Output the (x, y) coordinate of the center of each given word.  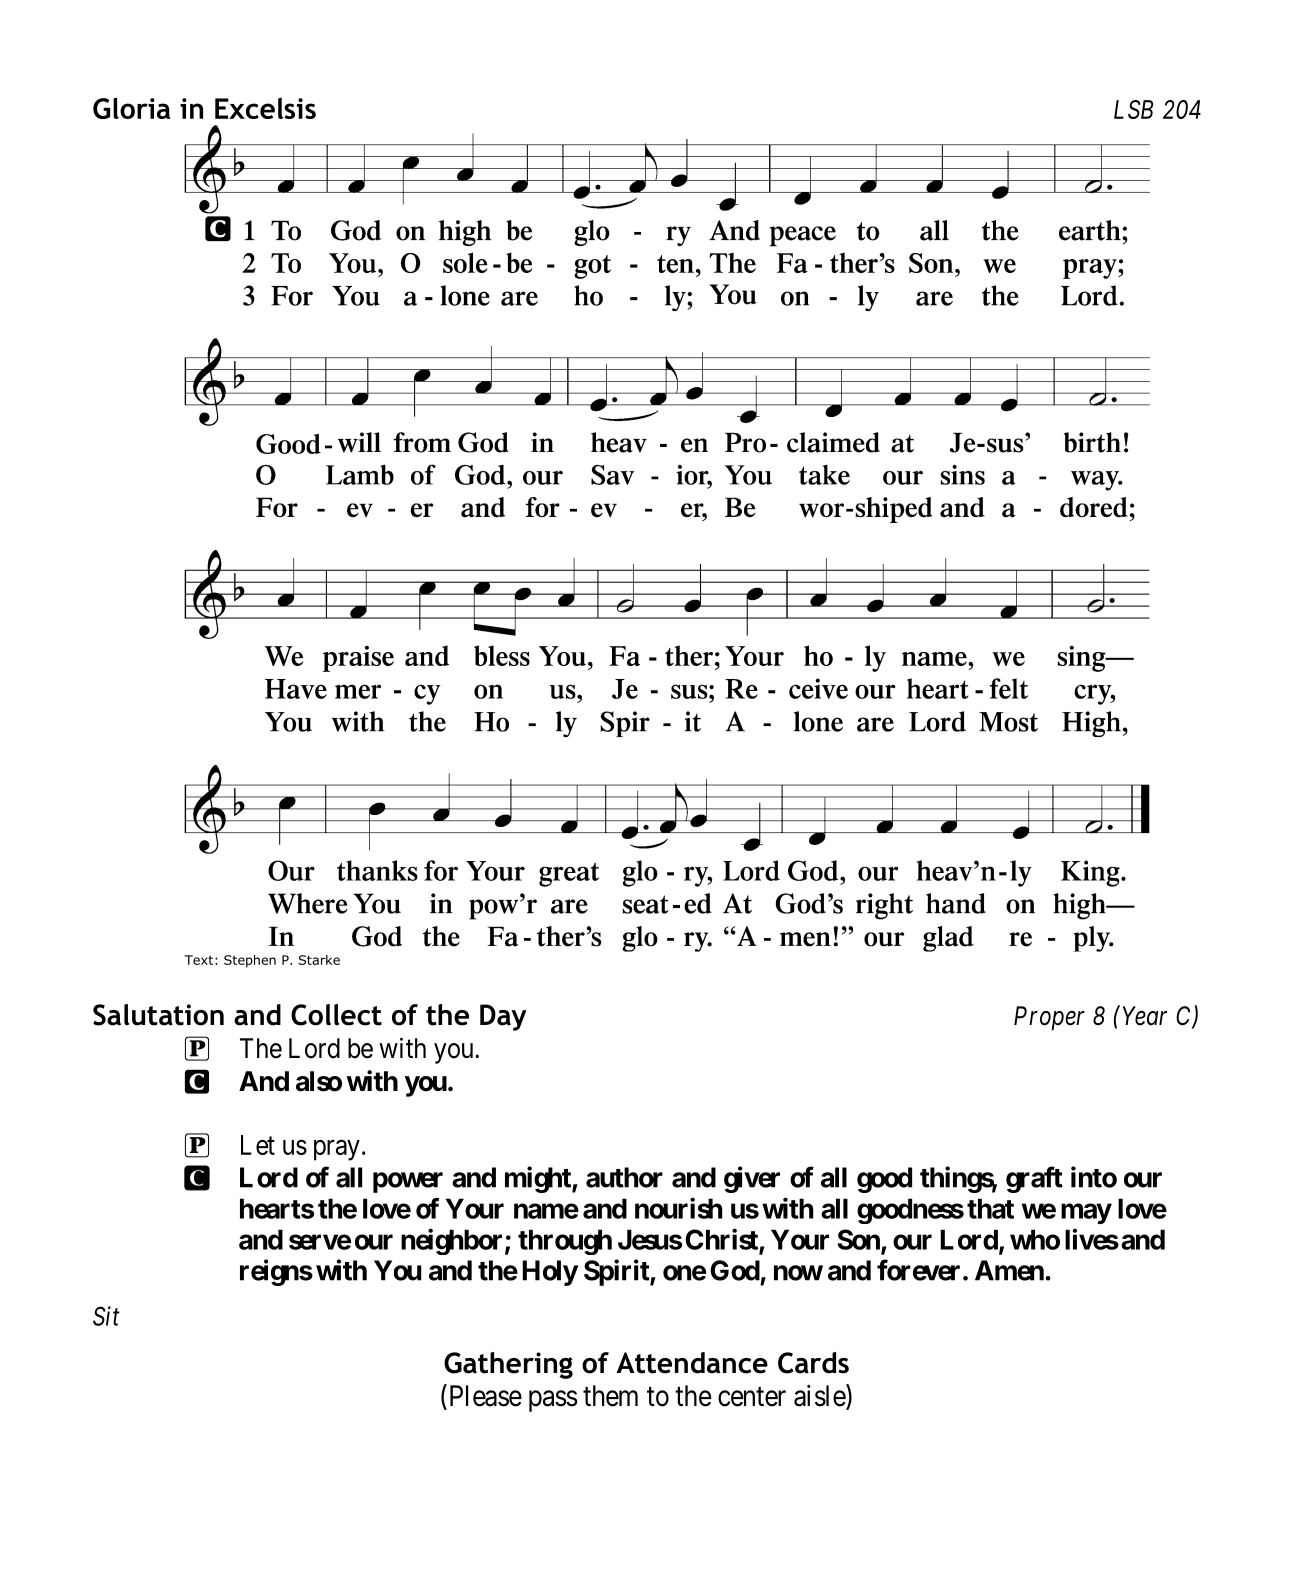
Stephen (250, 961)
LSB (1133, 109)
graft (1034, 1179)
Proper (1049, 1018)
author (624, 1177)
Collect (336, 1015)
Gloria (131, 108)
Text (199, 960)
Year (1145, 1016)
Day (503, 1017)
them (610, 1396)
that (990, 1208)
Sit (106, 1316)
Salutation (158, 1015)
